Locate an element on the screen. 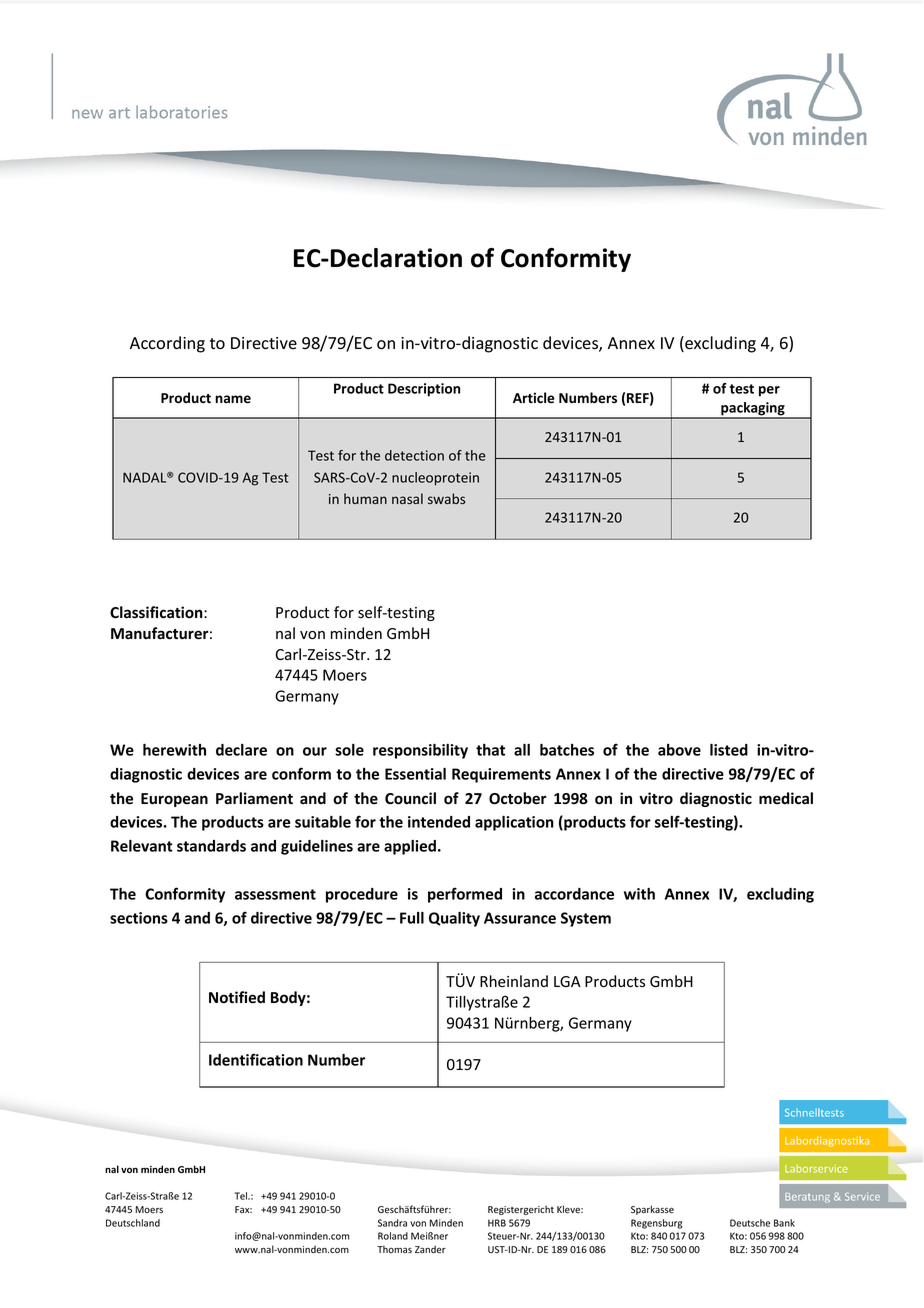 The image size is (924, 1308). listed is located at coordinates (729, 750).
